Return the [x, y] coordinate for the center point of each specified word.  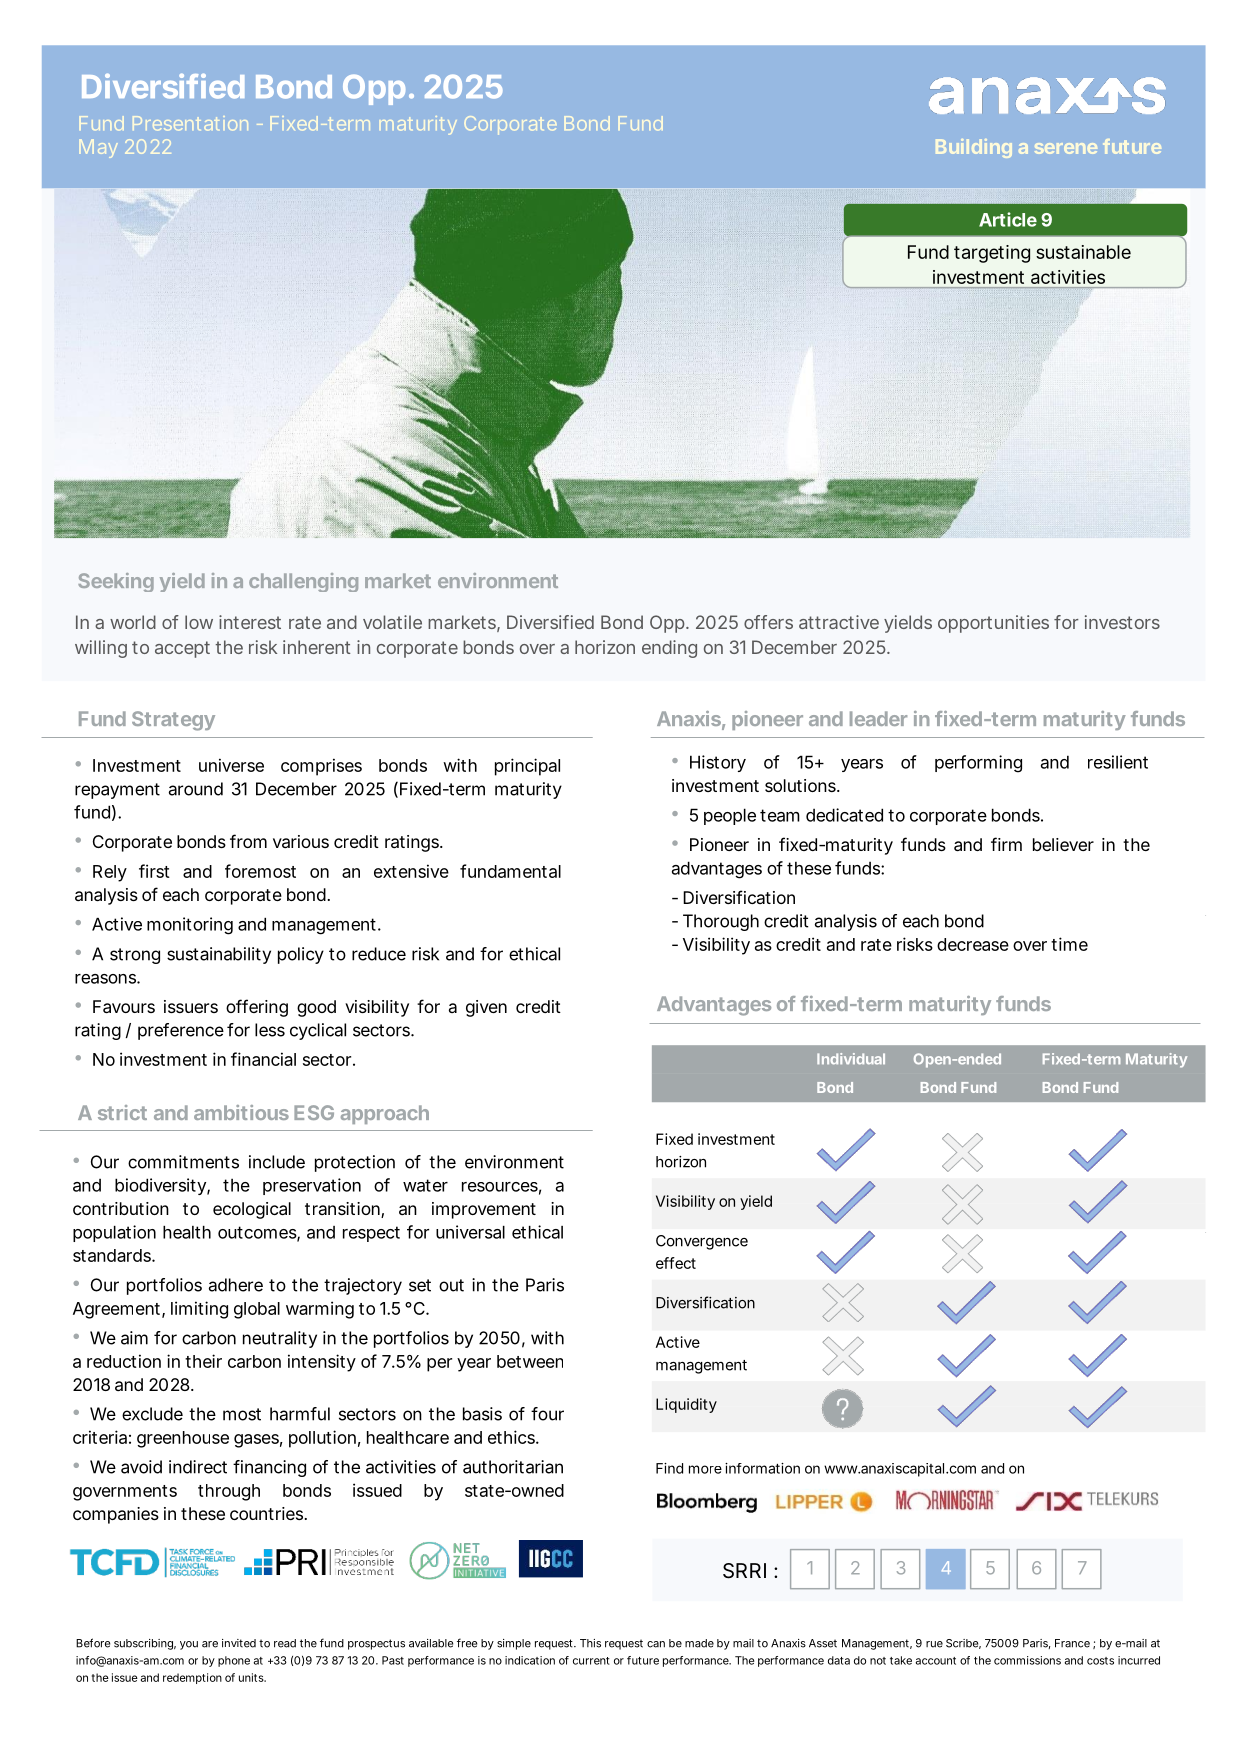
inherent [316, 647]
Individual [851, 1059]
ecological [252, 1210]
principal [527, 767]
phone [234, 1661]
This [590, 1643]
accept [182, 649]
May [98, 148]
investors [1122, 622]
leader [878, 718]
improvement [484, 1210]
